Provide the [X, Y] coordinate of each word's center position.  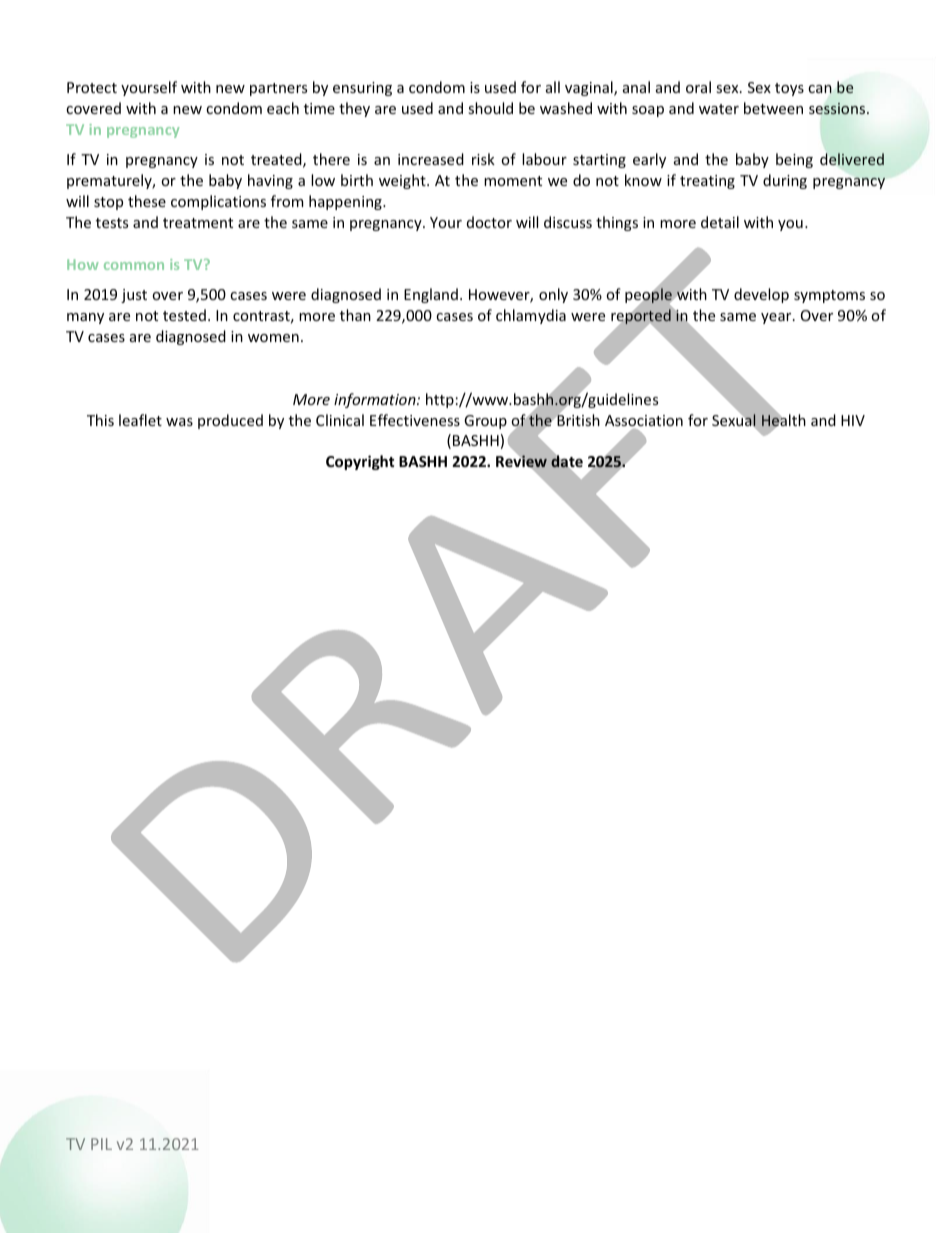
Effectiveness [415, 420]
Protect [92, 87]
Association [644, 420]
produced [230, 421]
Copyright [360, 462]
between [773, 108]
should [490, 108]
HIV [853, 420]
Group [485, 422]
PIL [101, 1144]
